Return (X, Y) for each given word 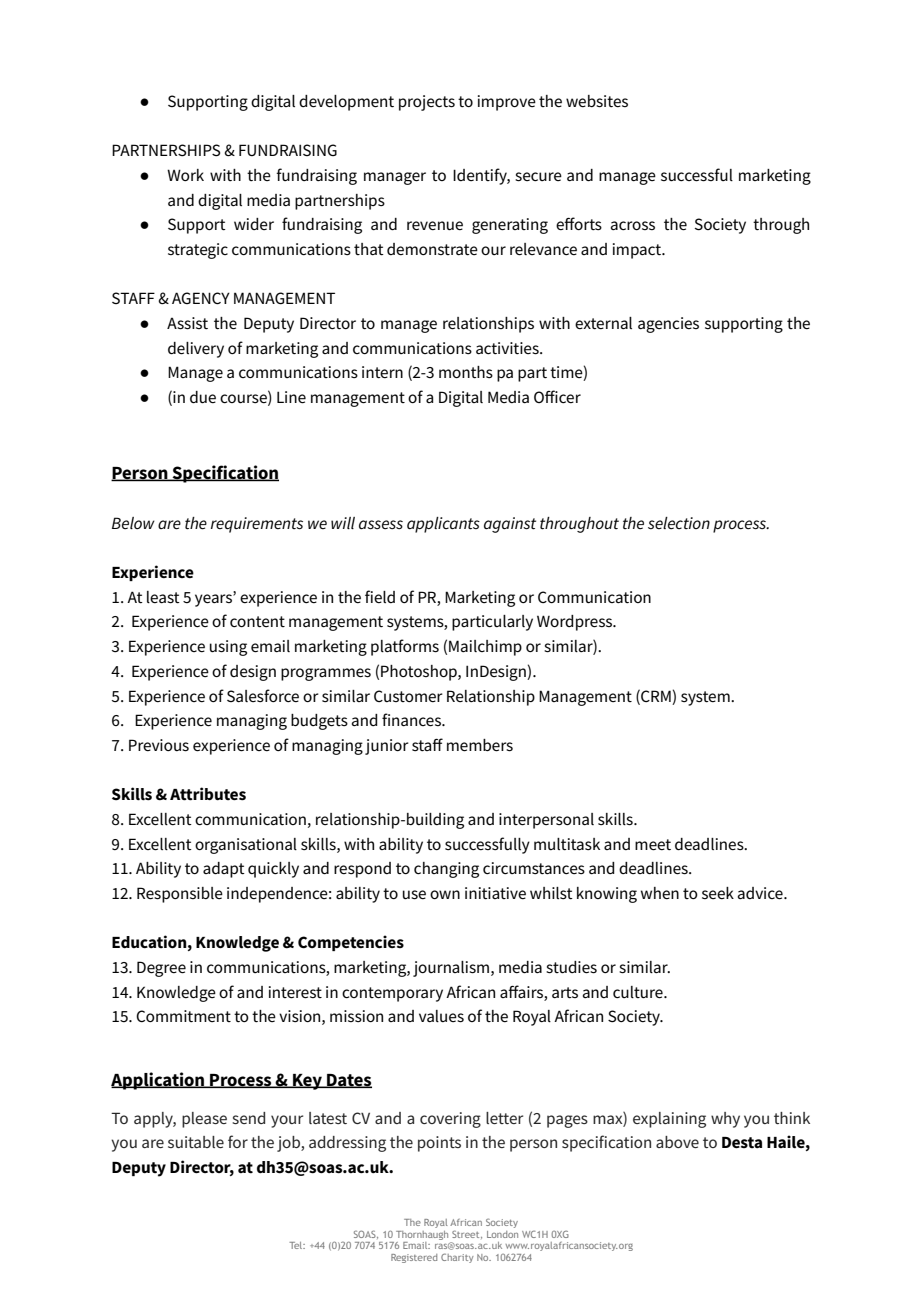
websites (597, 101)
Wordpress (576, 623)
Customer (408, 696)
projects (427, 103)
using (228, 648)
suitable (196, 1142)
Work (185, 175)
